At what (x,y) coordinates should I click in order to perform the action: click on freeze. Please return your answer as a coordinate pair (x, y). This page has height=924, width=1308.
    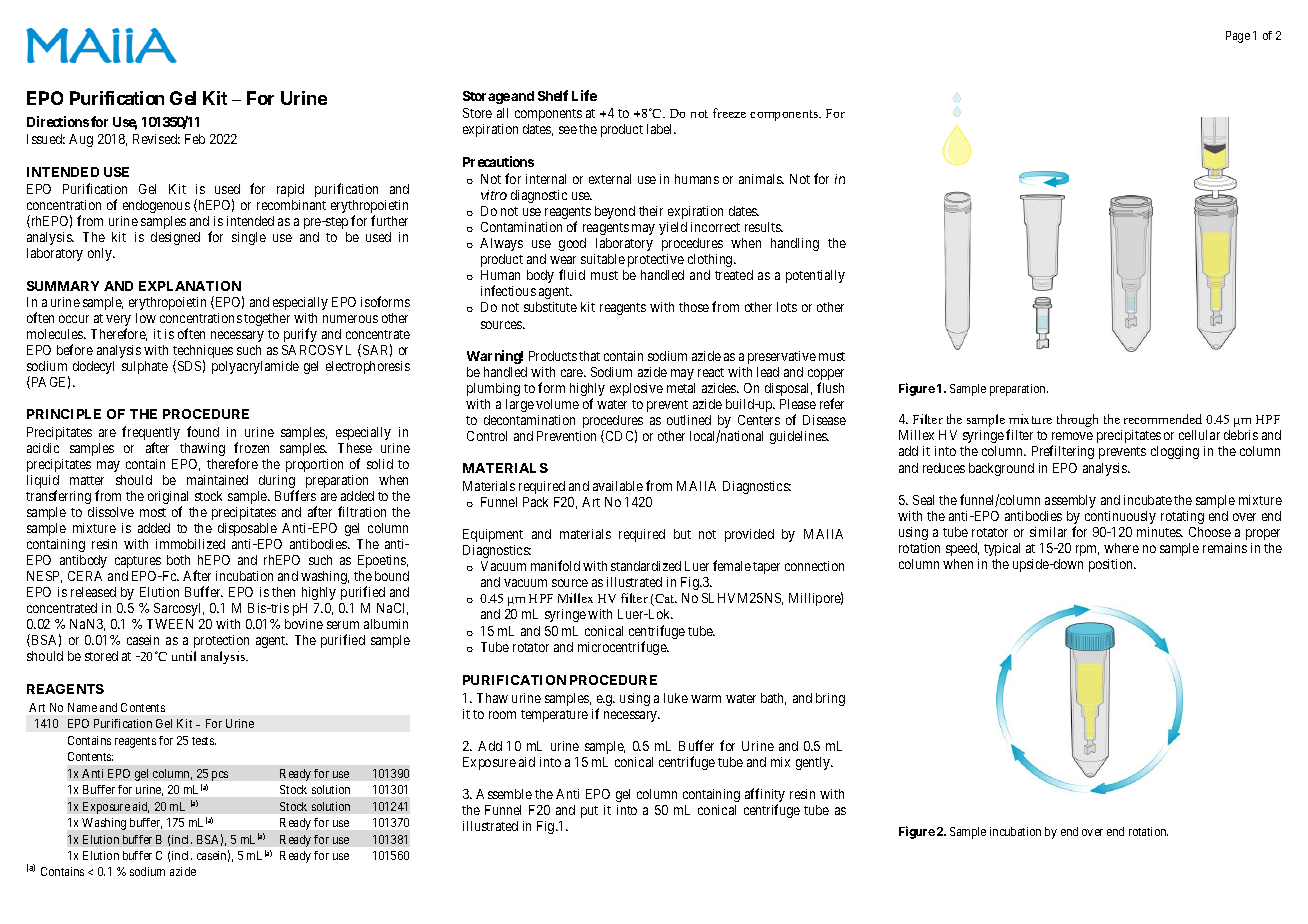
    Looking at the image, I should click on (729, 113).
